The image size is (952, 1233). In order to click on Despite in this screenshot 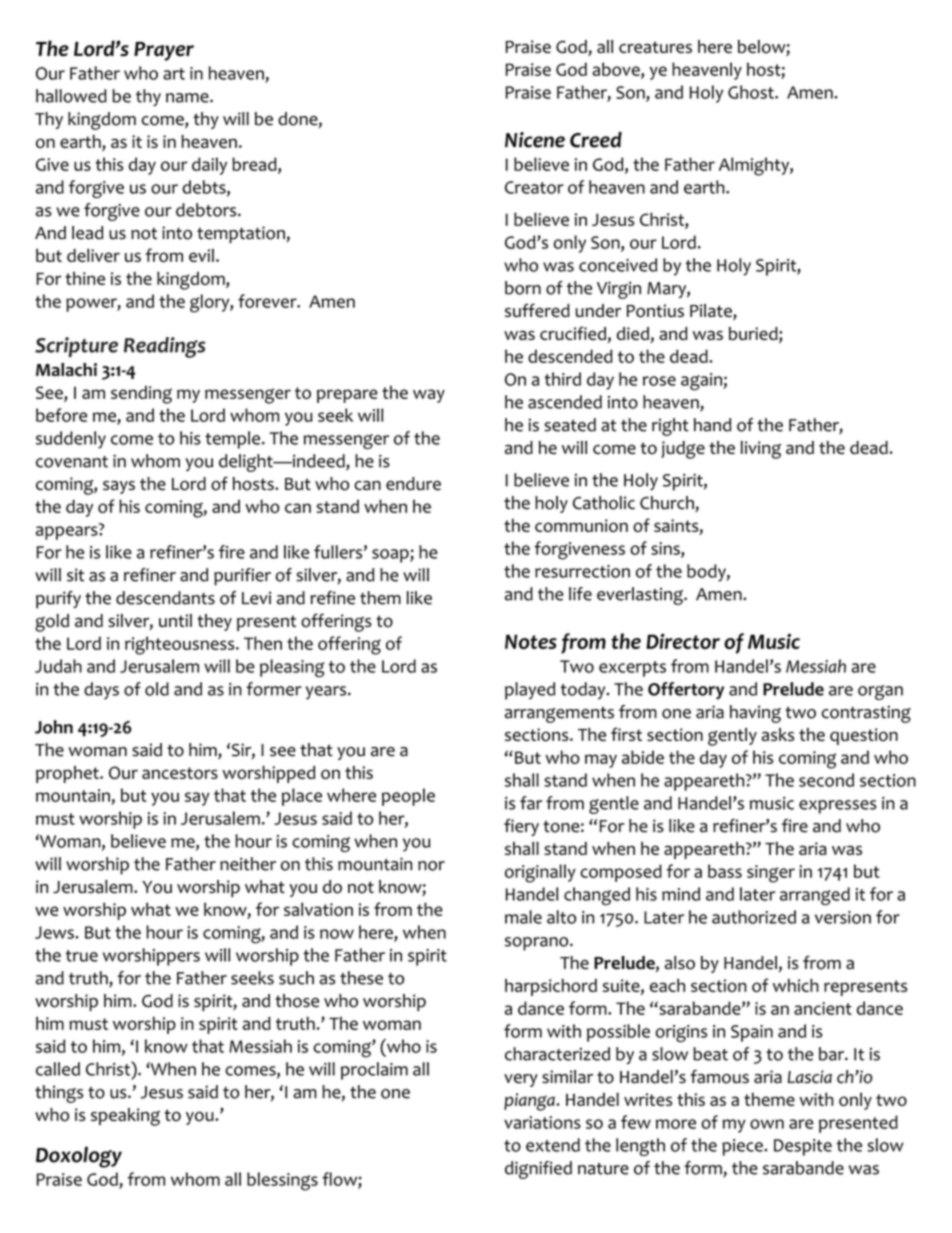, I will do `click(803, 1147)`.
